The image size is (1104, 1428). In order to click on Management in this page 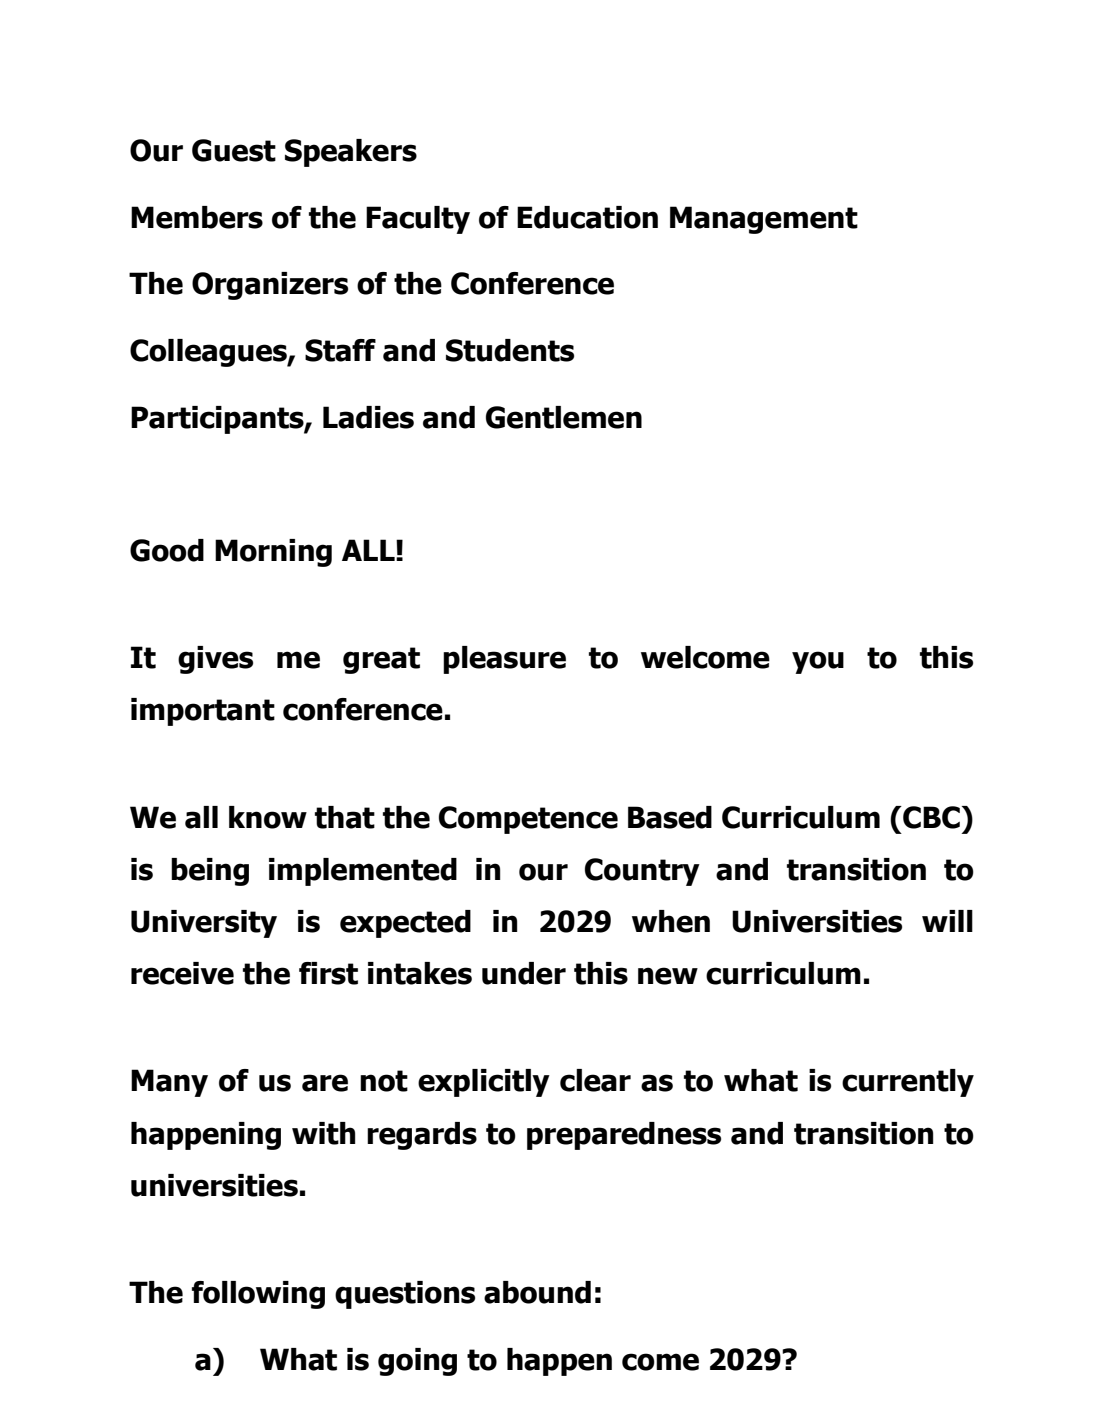, I will do `click(764, 220)`.
